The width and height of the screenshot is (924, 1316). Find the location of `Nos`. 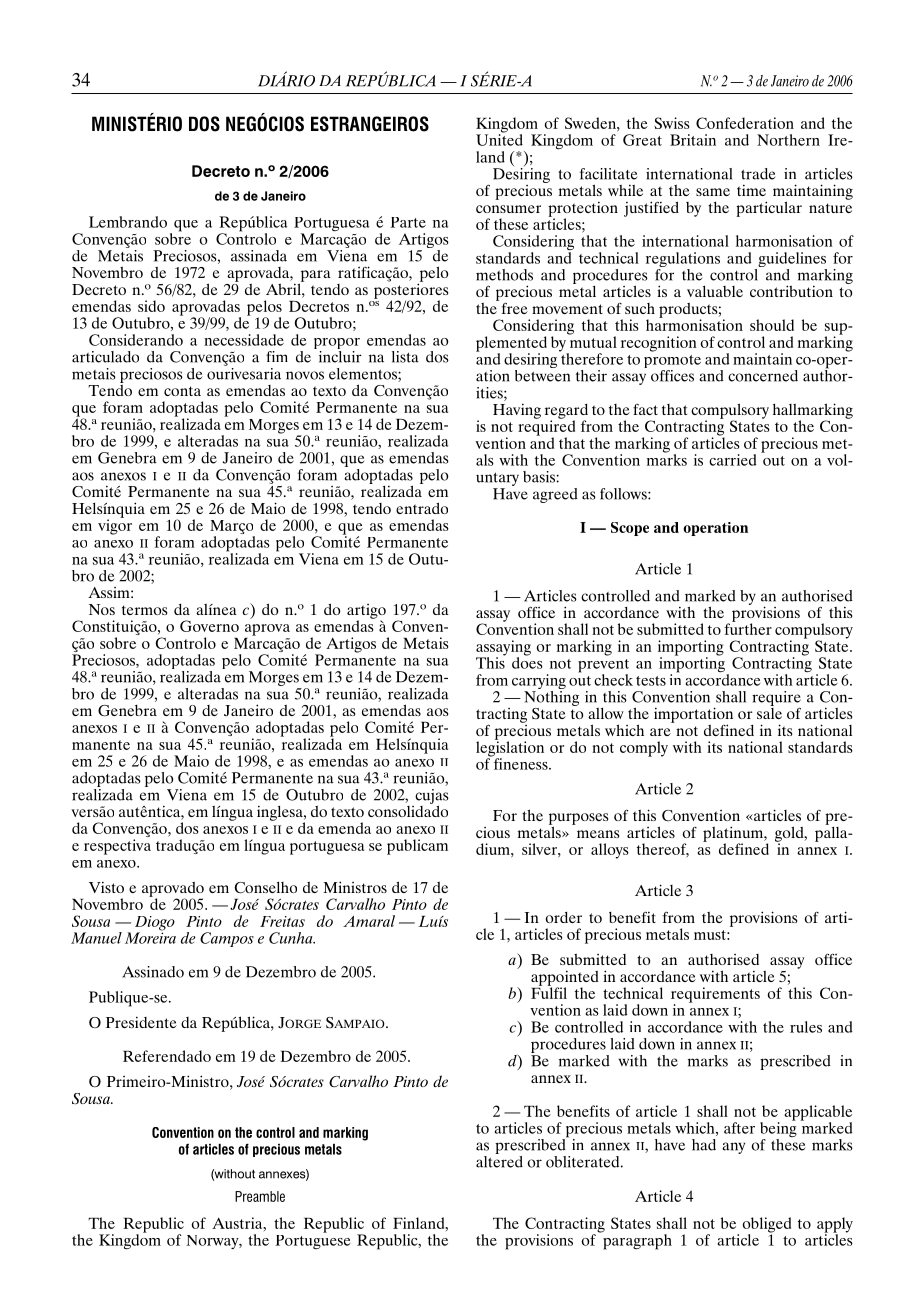

Nos is located at coordinates (102, 609).
